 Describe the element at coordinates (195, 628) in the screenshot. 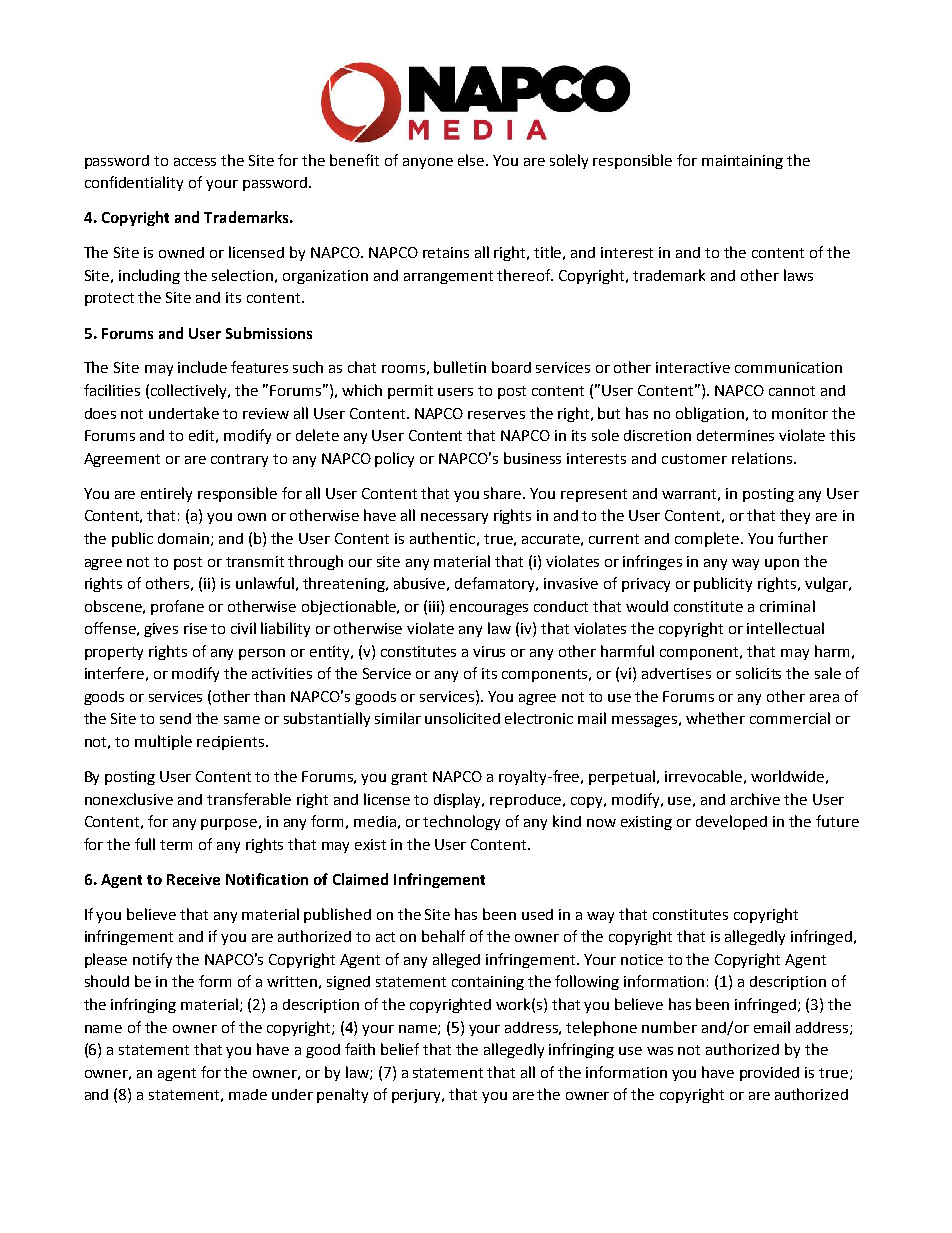

I see `rise` at that location.
